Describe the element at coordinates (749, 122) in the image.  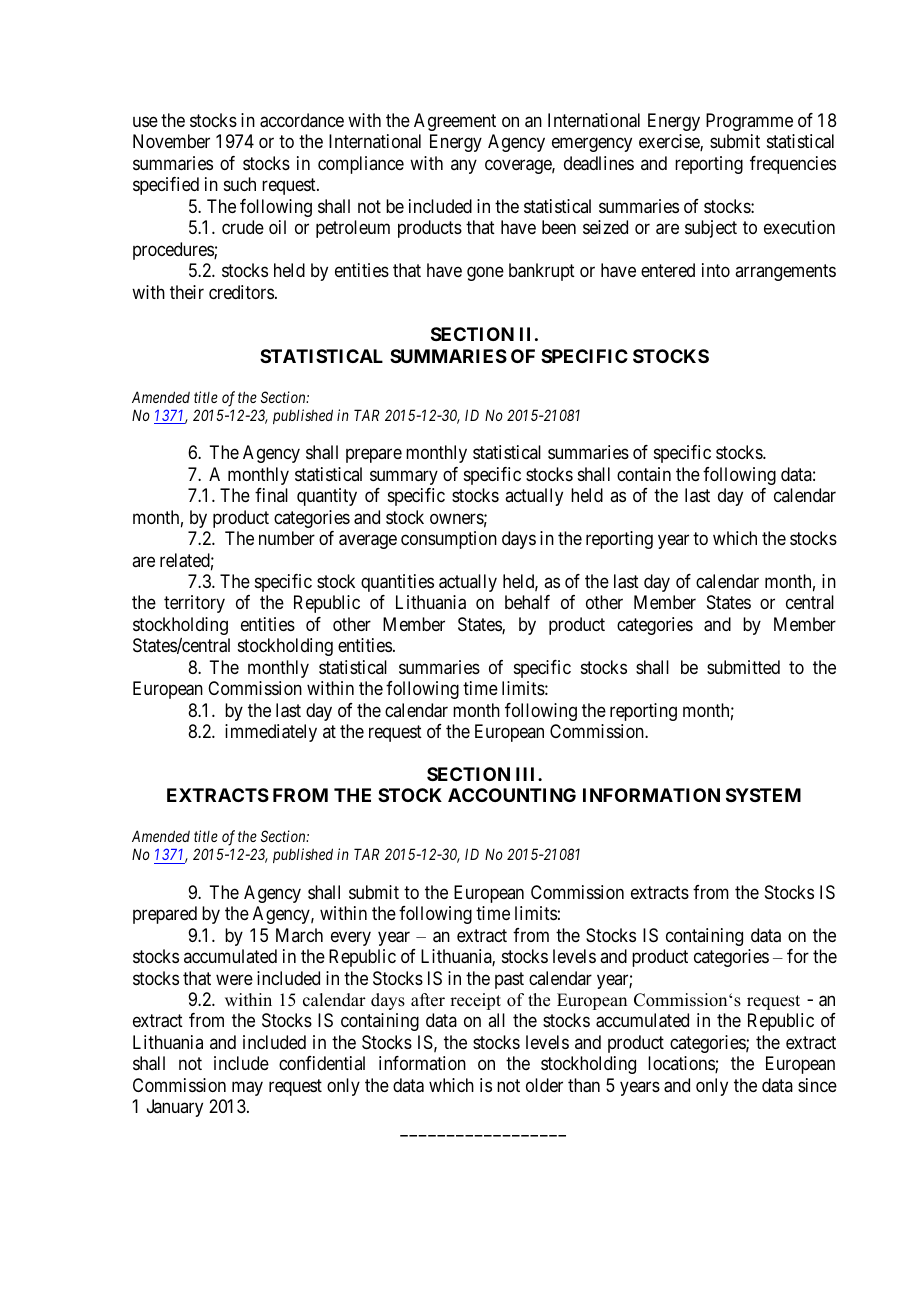
I see `Programme` at that location.
